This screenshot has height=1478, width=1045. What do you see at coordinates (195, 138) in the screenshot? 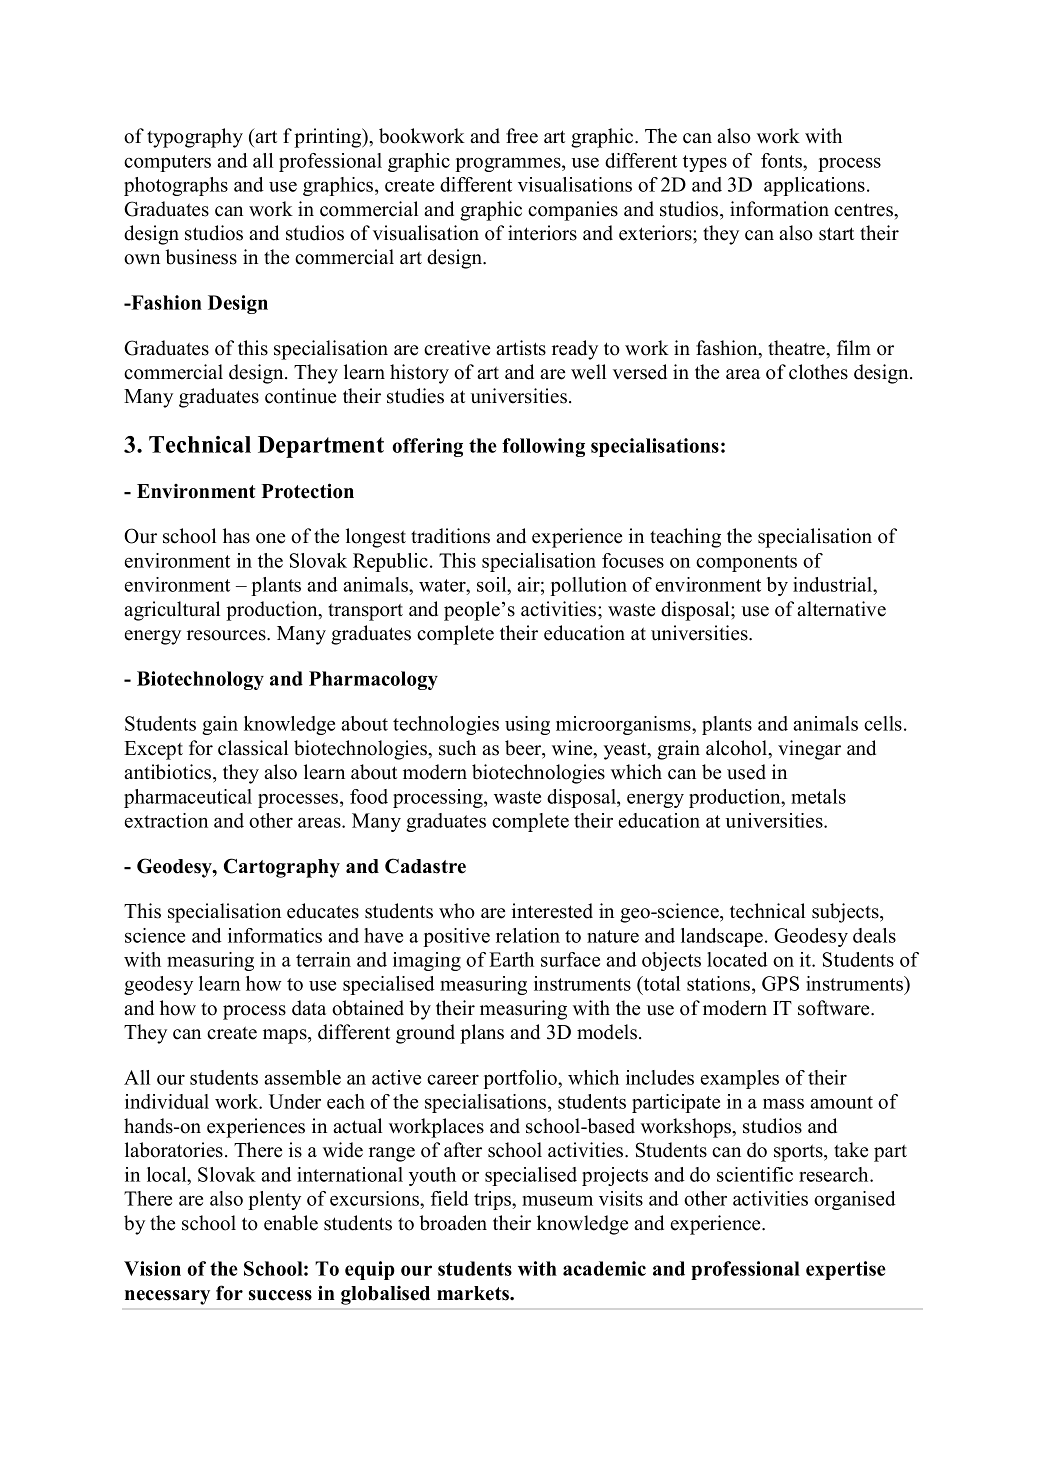
I see `typography` at bounding box center [195, 138].
